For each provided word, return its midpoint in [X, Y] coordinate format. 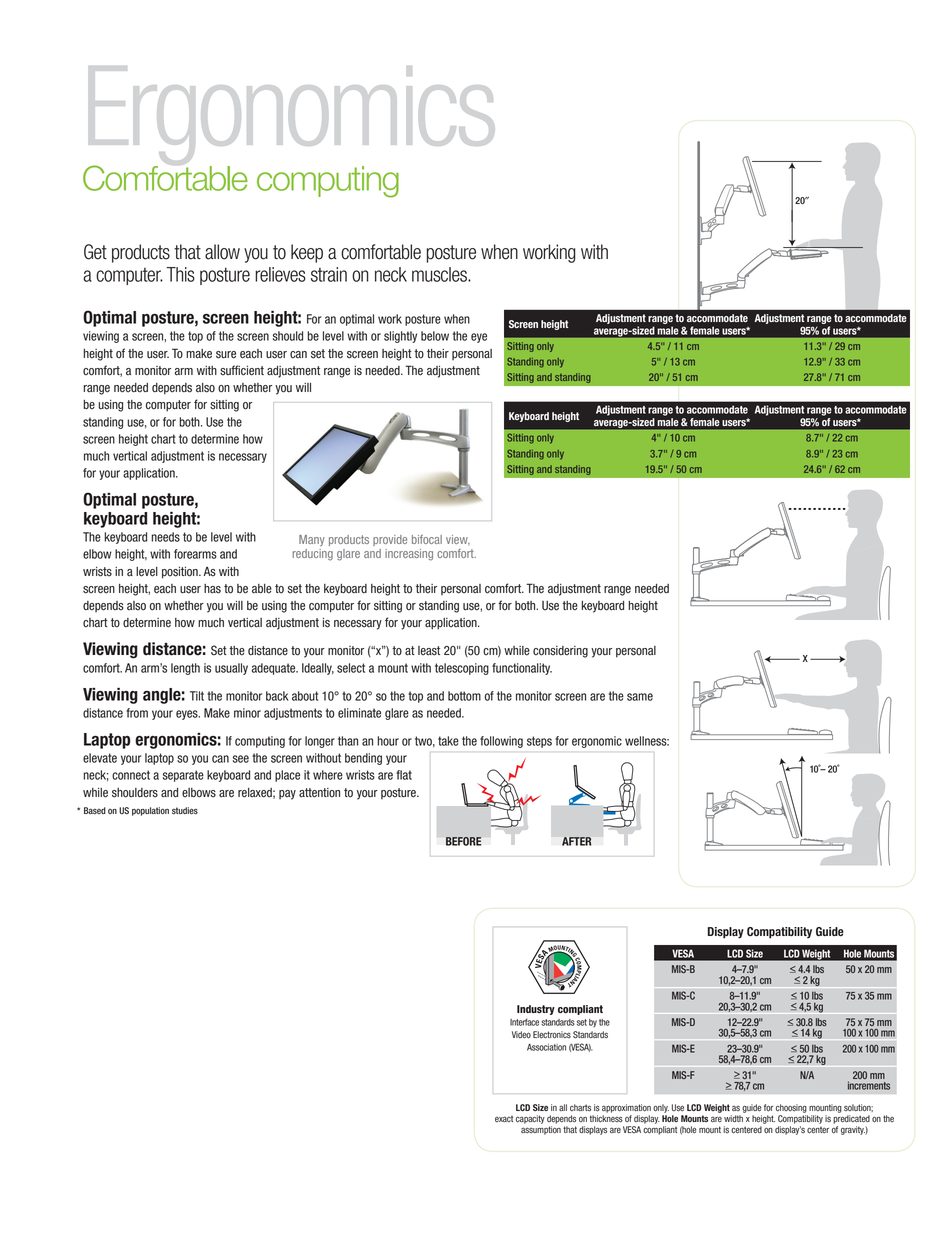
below [435, 336]
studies [185, 811]
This [180, 274]
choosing [791, 1108]
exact [504, 1119]
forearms [195, 554]
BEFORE [463, 841]
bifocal [427, 539]
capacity [530, 1119]
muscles [440, 274]
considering [560, 652]
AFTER [576, 841]
